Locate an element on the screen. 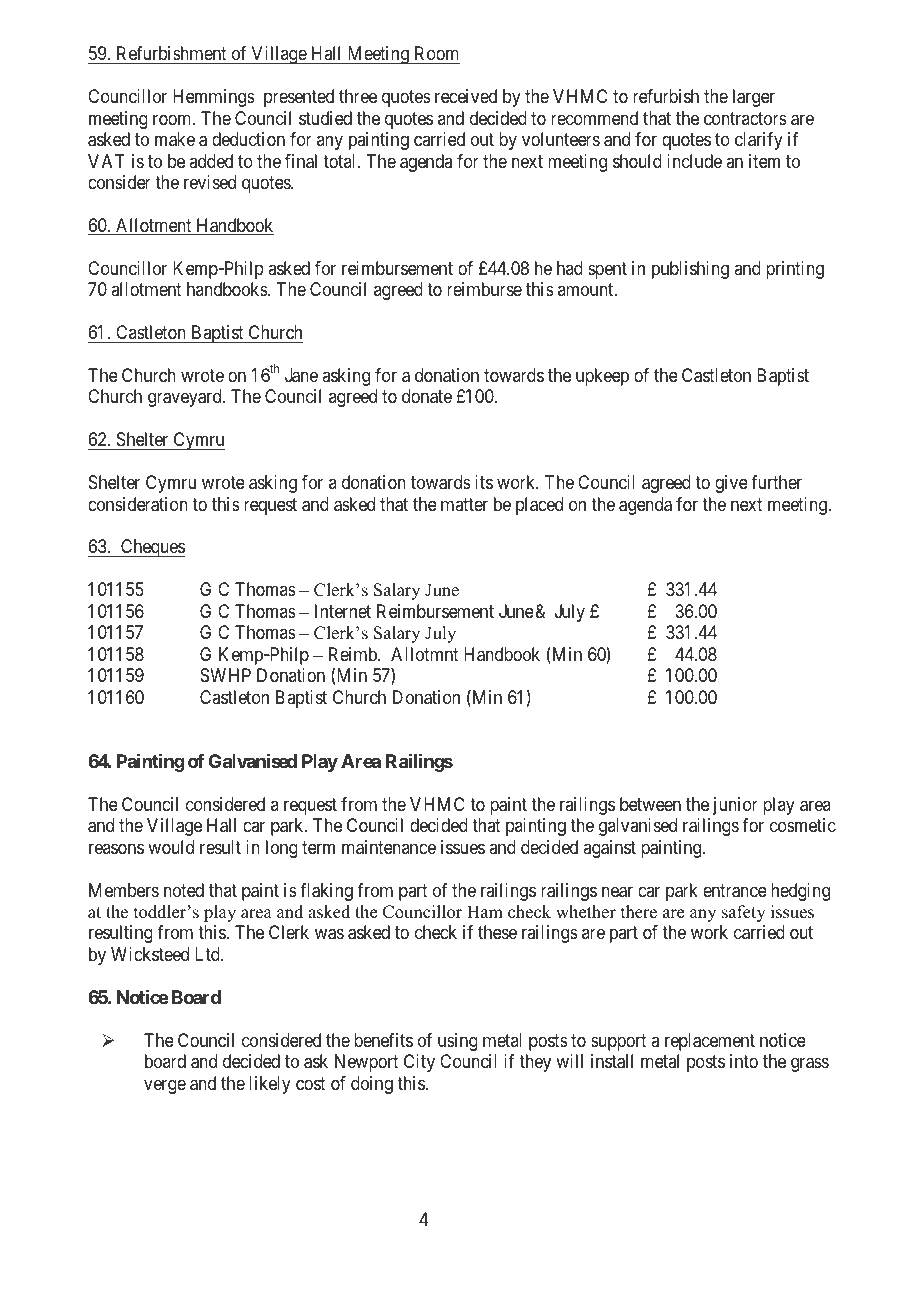  would is located at coordinates (171, 847).
